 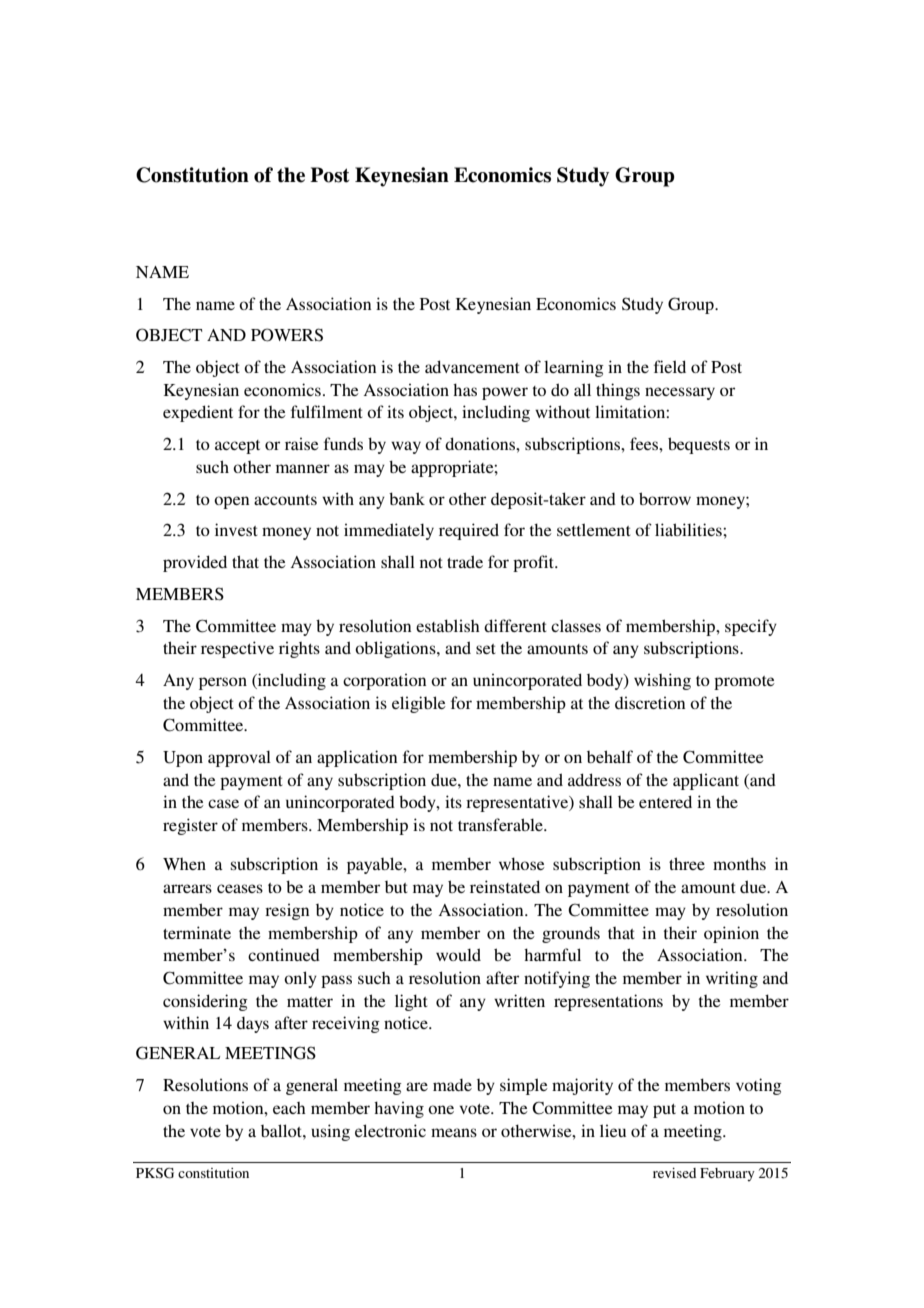 I want to click on invest, so click(x=236, y=529).
